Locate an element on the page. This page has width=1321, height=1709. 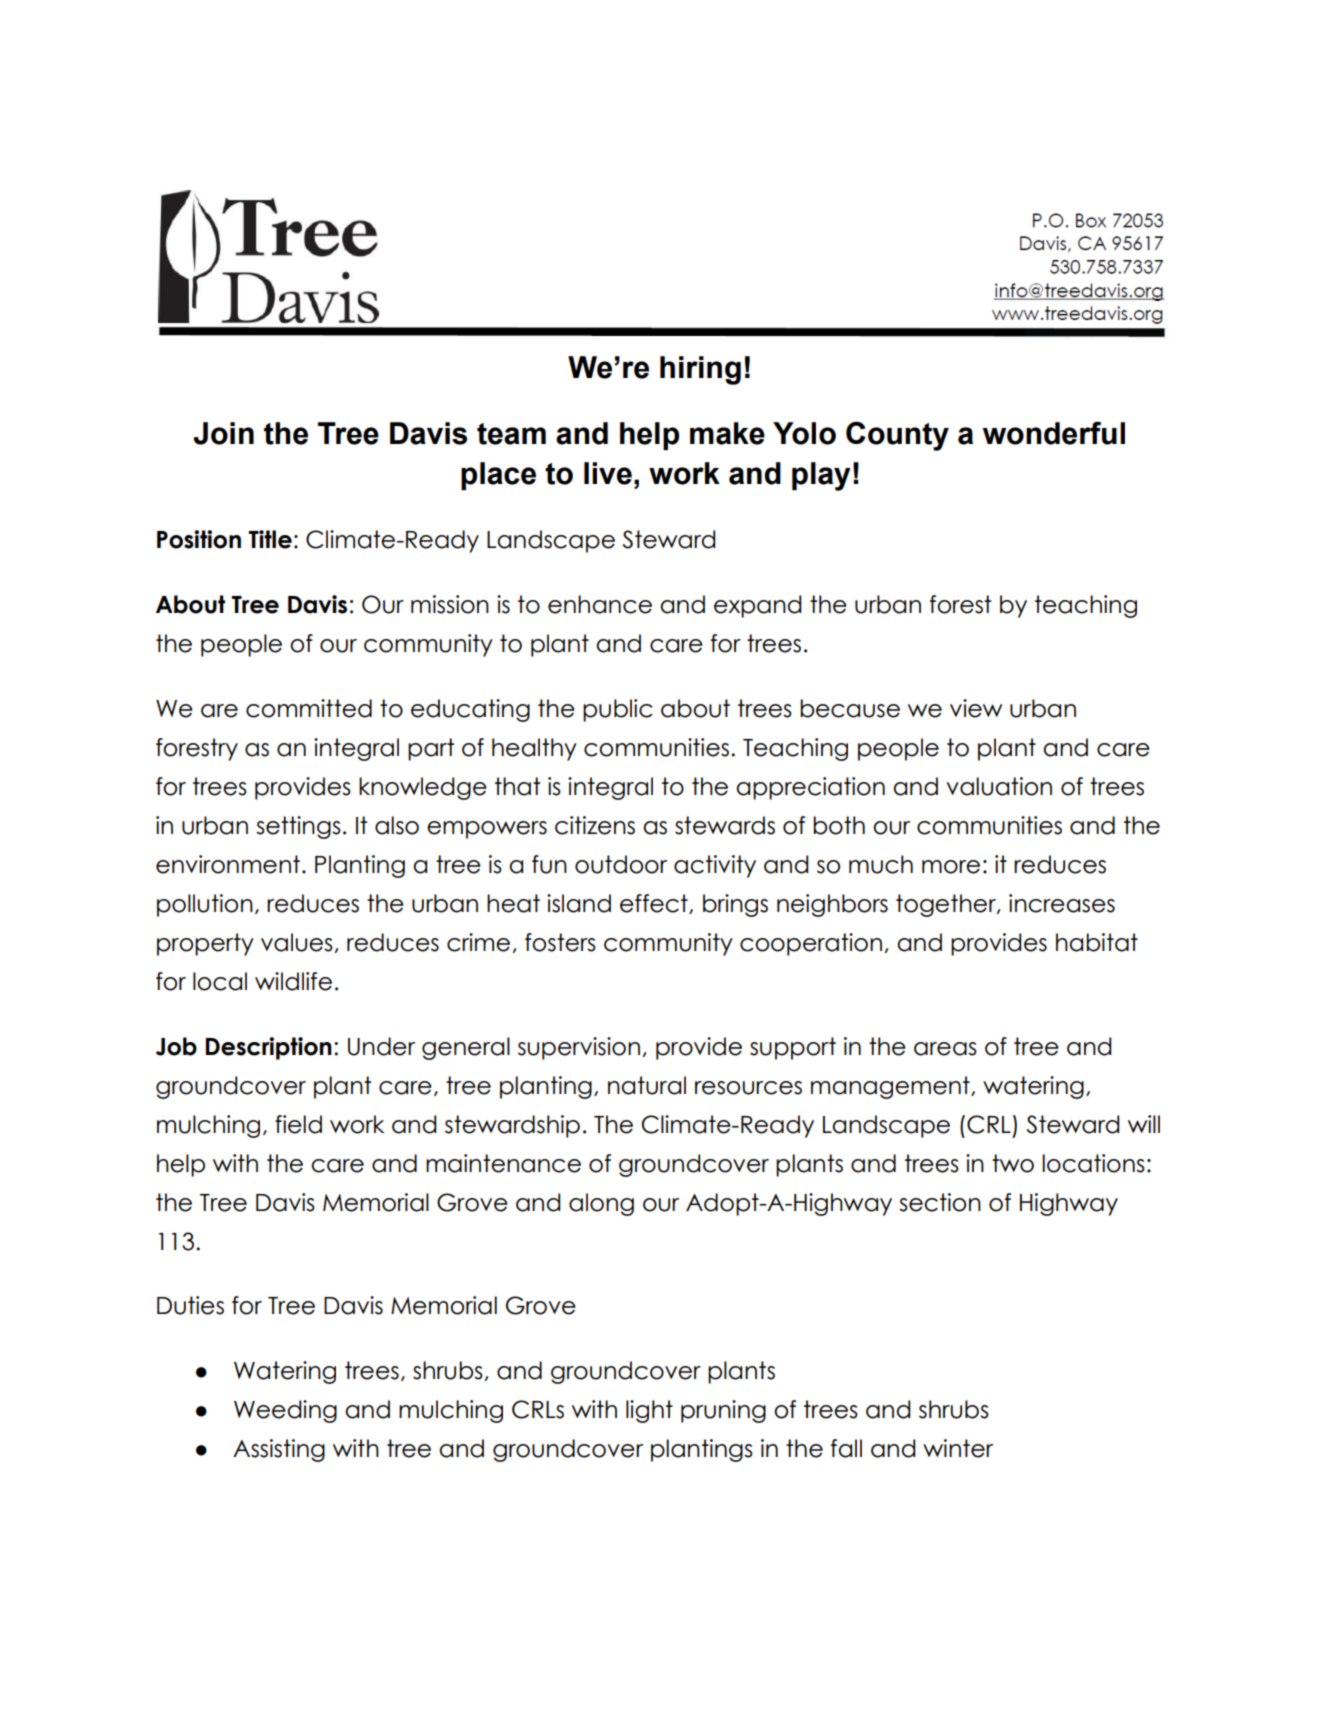
Weeding is located at coordinates (285, 1411).
